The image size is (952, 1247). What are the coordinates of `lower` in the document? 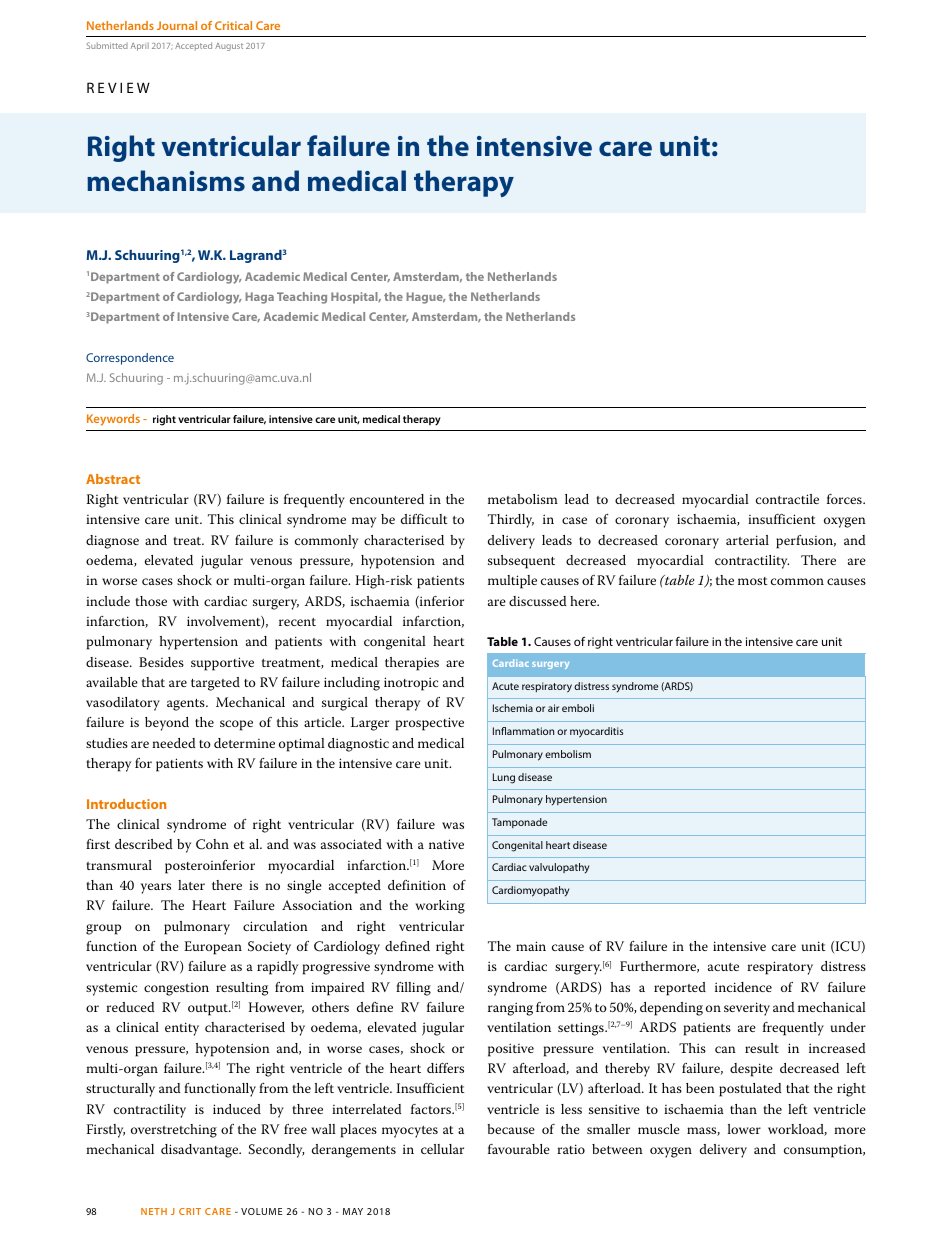 It's located at (744, 1129).
